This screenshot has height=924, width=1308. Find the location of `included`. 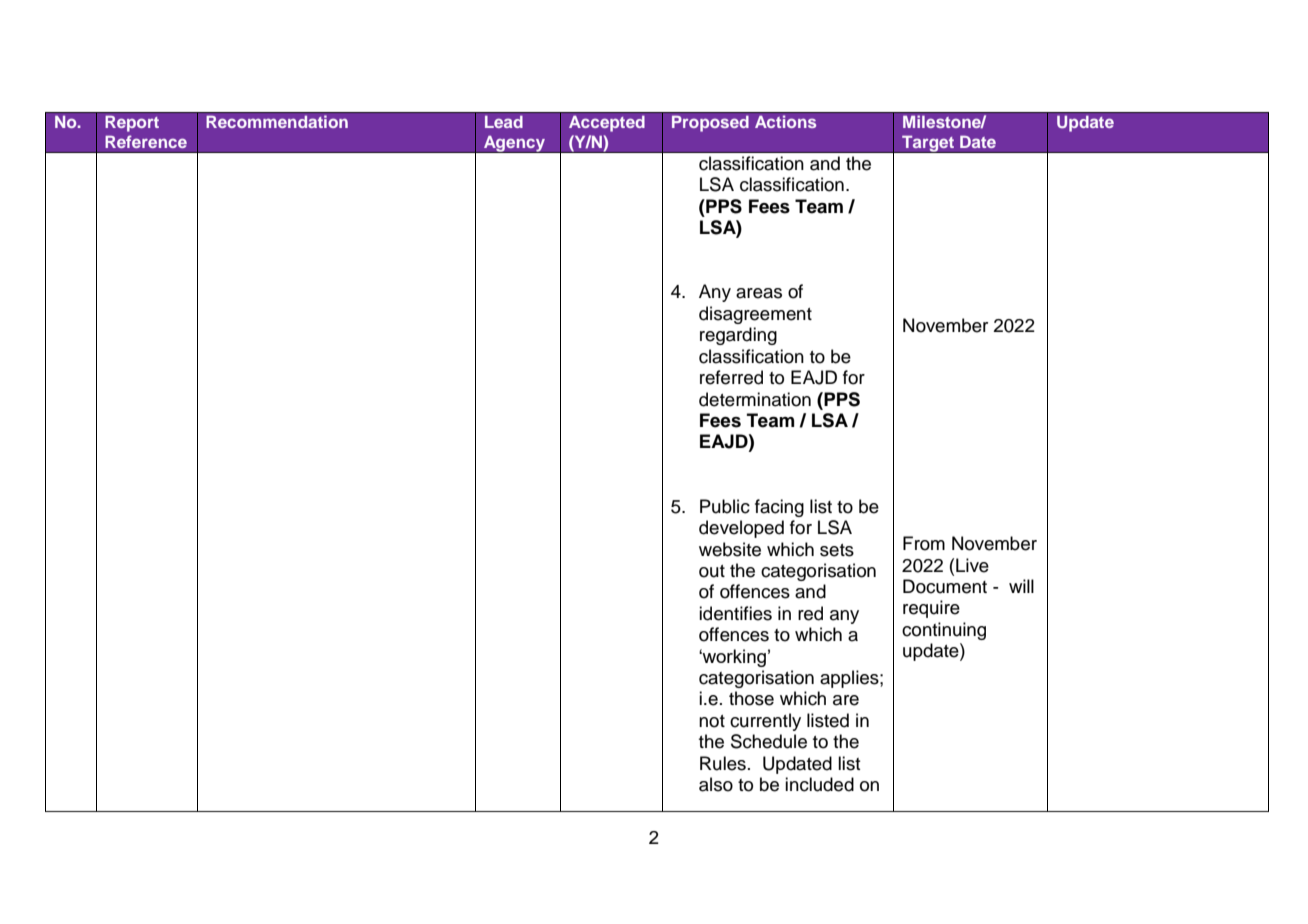

included is located at coordinates (819, 784).
